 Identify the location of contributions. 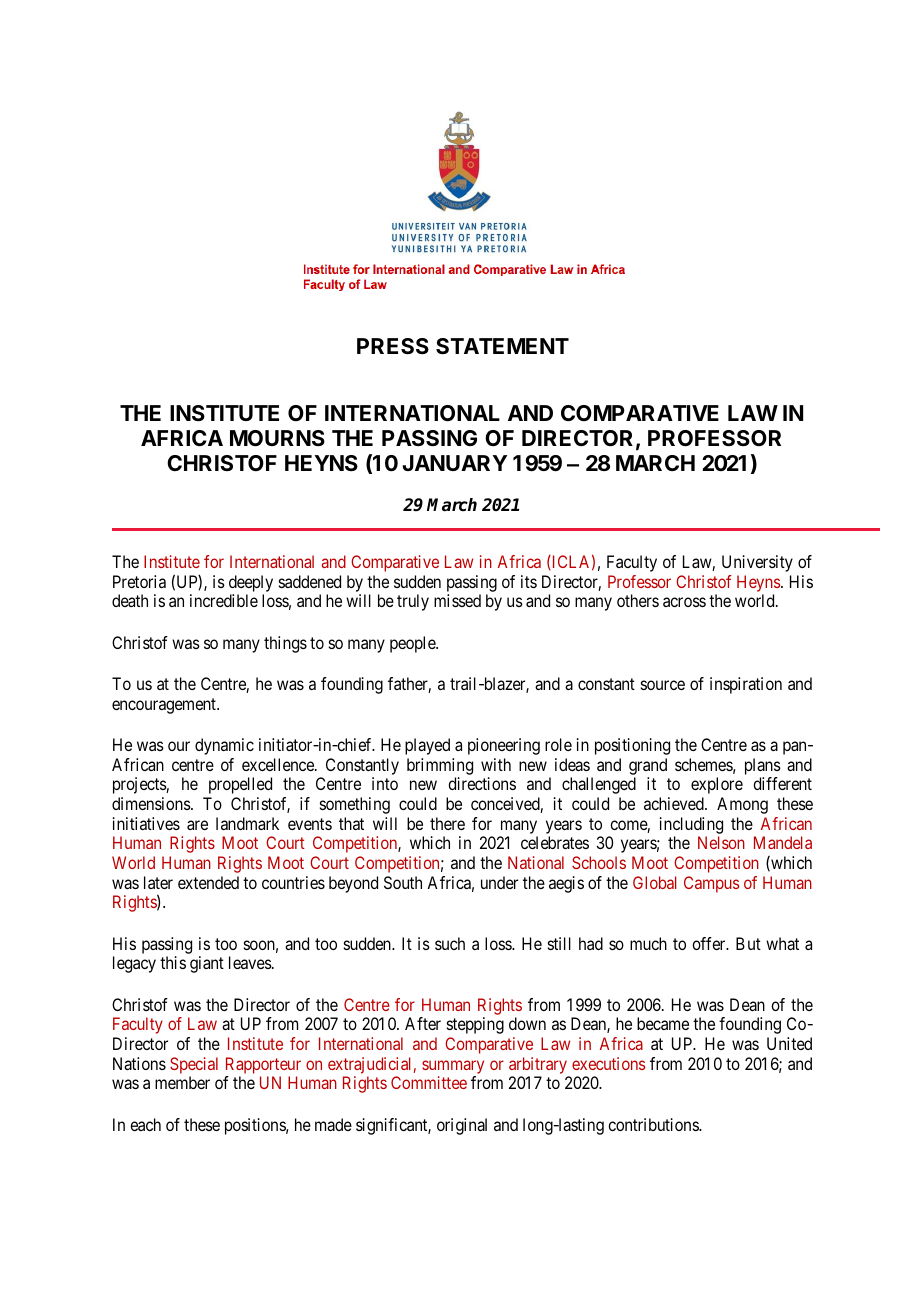
(654, 1124).
